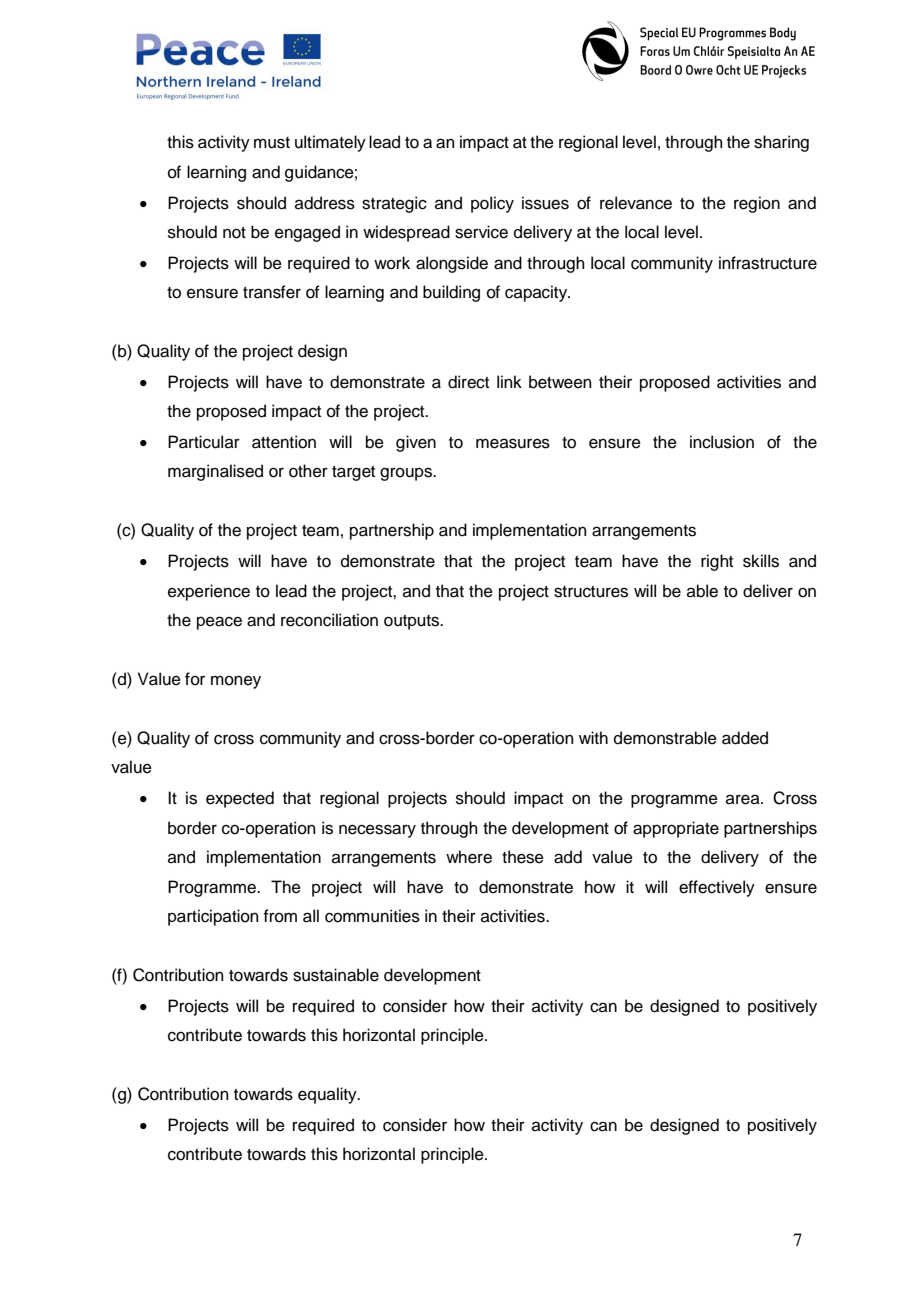 The image size is (924, 1308). Describe the element at coordinates (272, 143) in the image. I see `must` at that location.
